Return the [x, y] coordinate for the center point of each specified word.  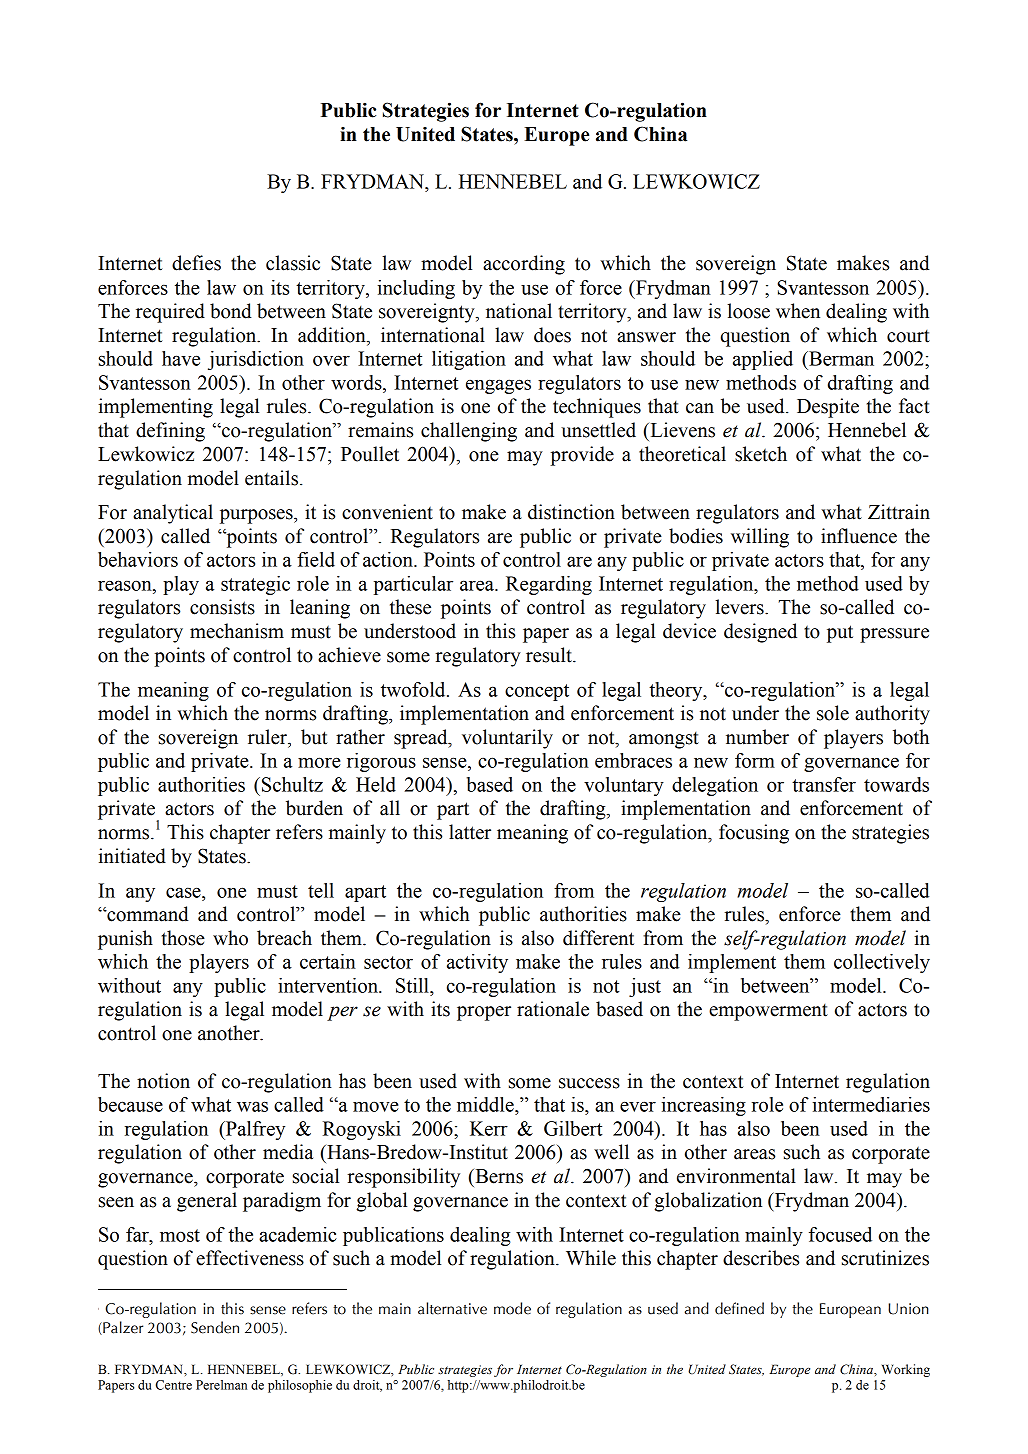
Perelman [221, 1385]
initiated [132, 856]
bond [231, 311]
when [798, 311]
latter [470, 832]
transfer [824, 784]
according [524, 265]
